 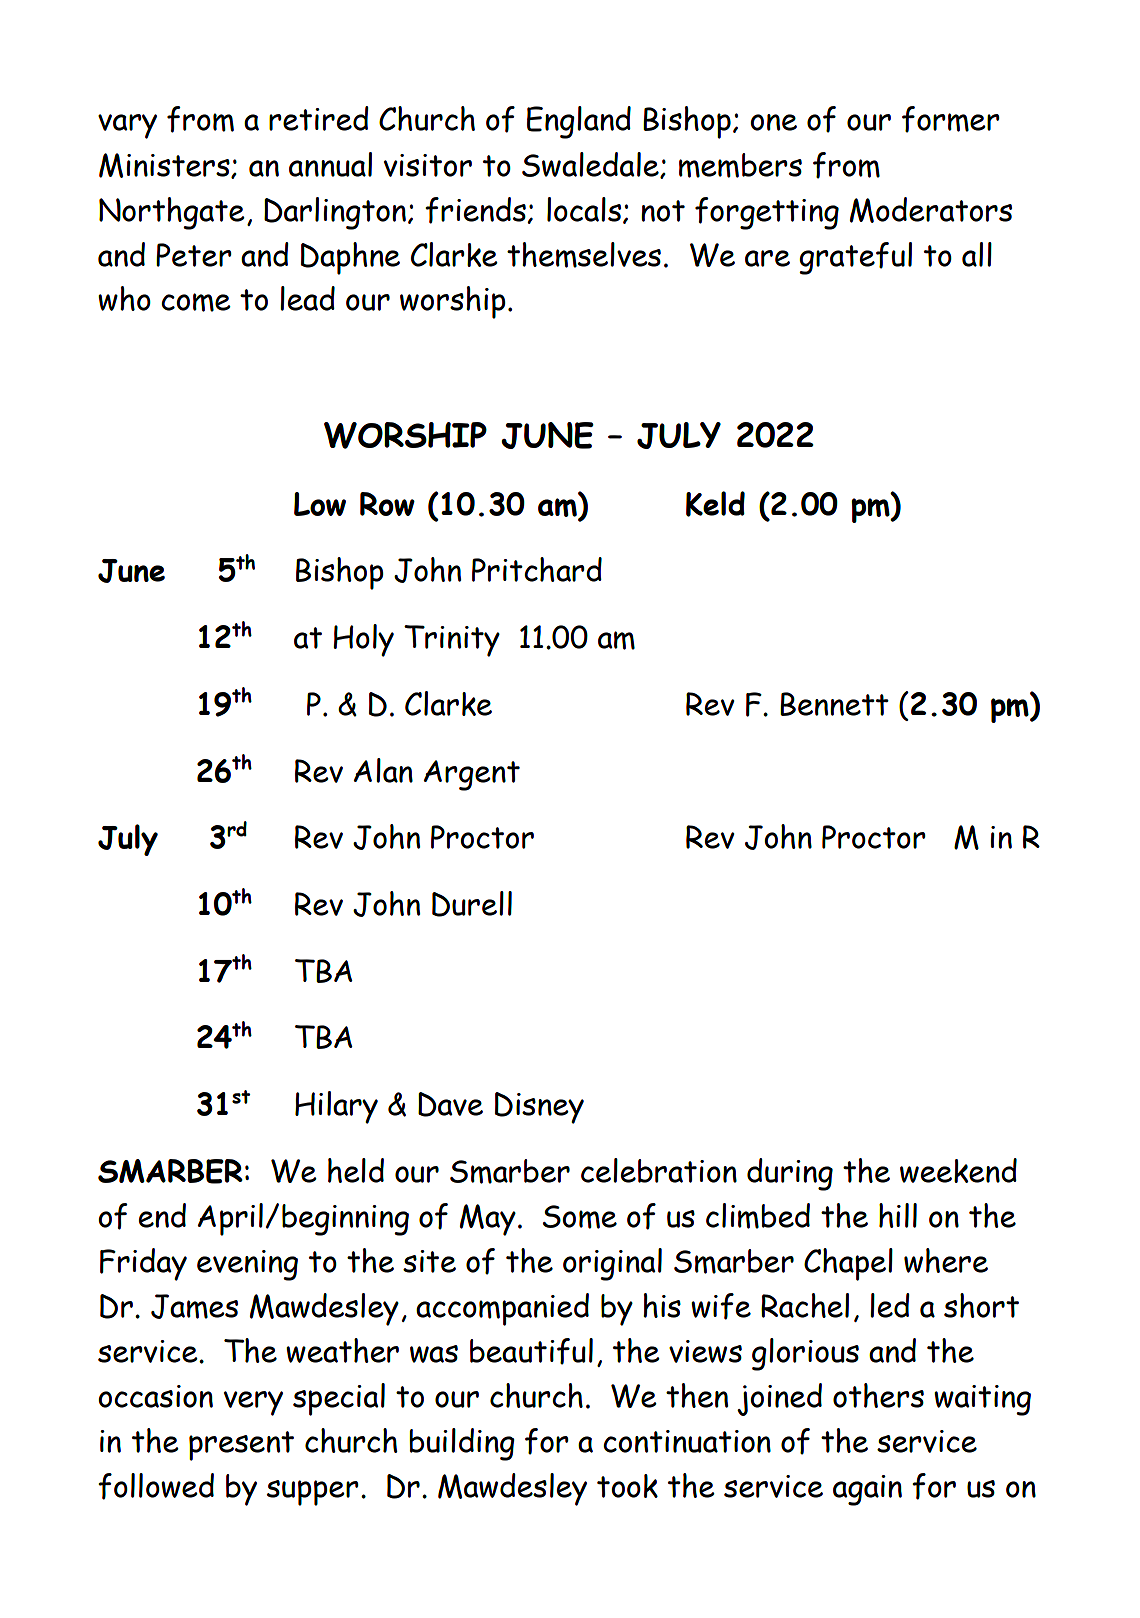 I want to click on England, so click(x=579, y=122).
